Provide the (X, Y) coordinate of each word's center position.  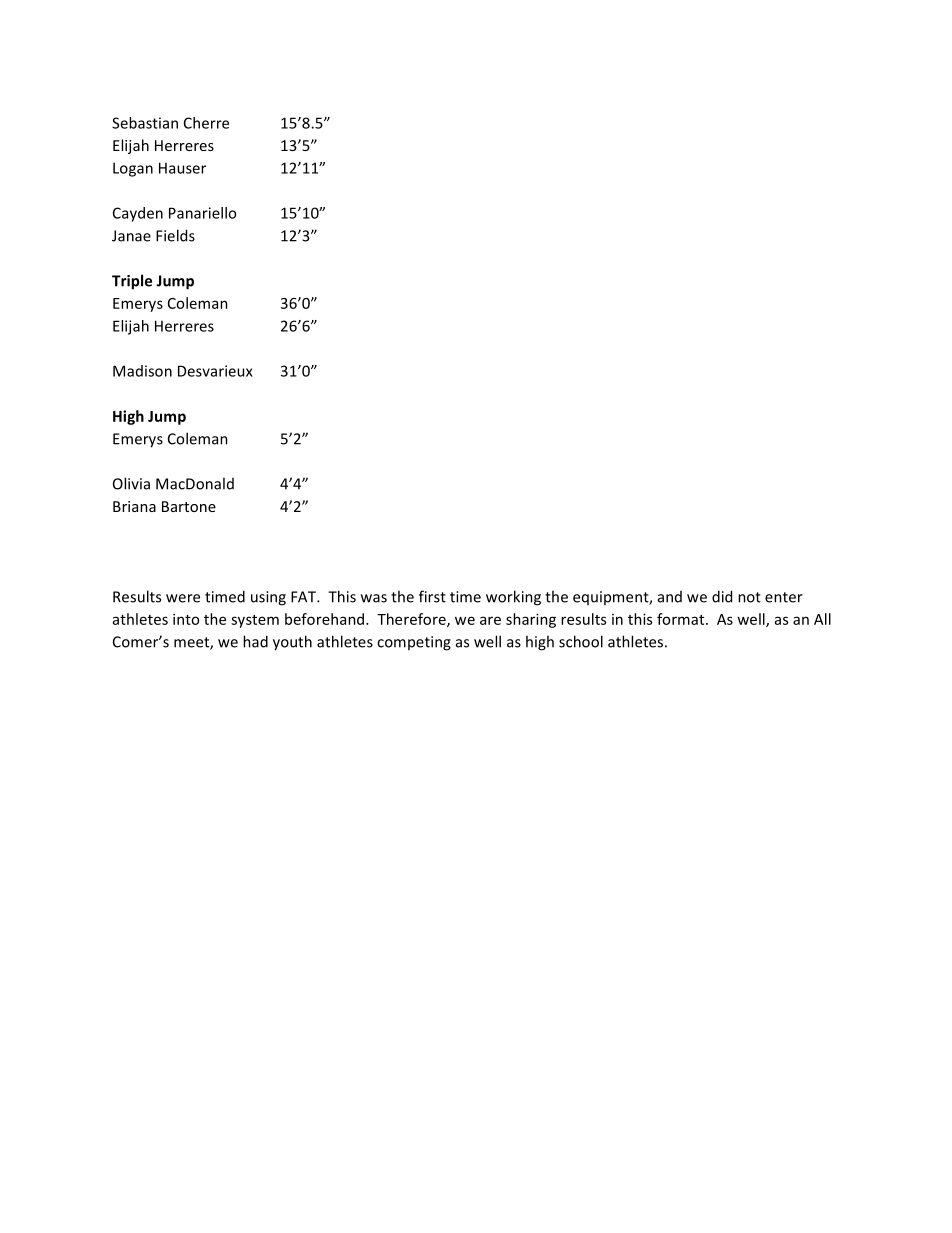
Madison (142, 371)
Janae (131, 236)
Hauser (182, 168)
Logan (133, 169)
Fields (175, 235)
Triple (132, 282)
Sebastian (145, 123)
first (432, 596)
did (722, 596)
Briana (134, 506)
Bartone (189, 506)
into (186, 619)
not (749, 597)
